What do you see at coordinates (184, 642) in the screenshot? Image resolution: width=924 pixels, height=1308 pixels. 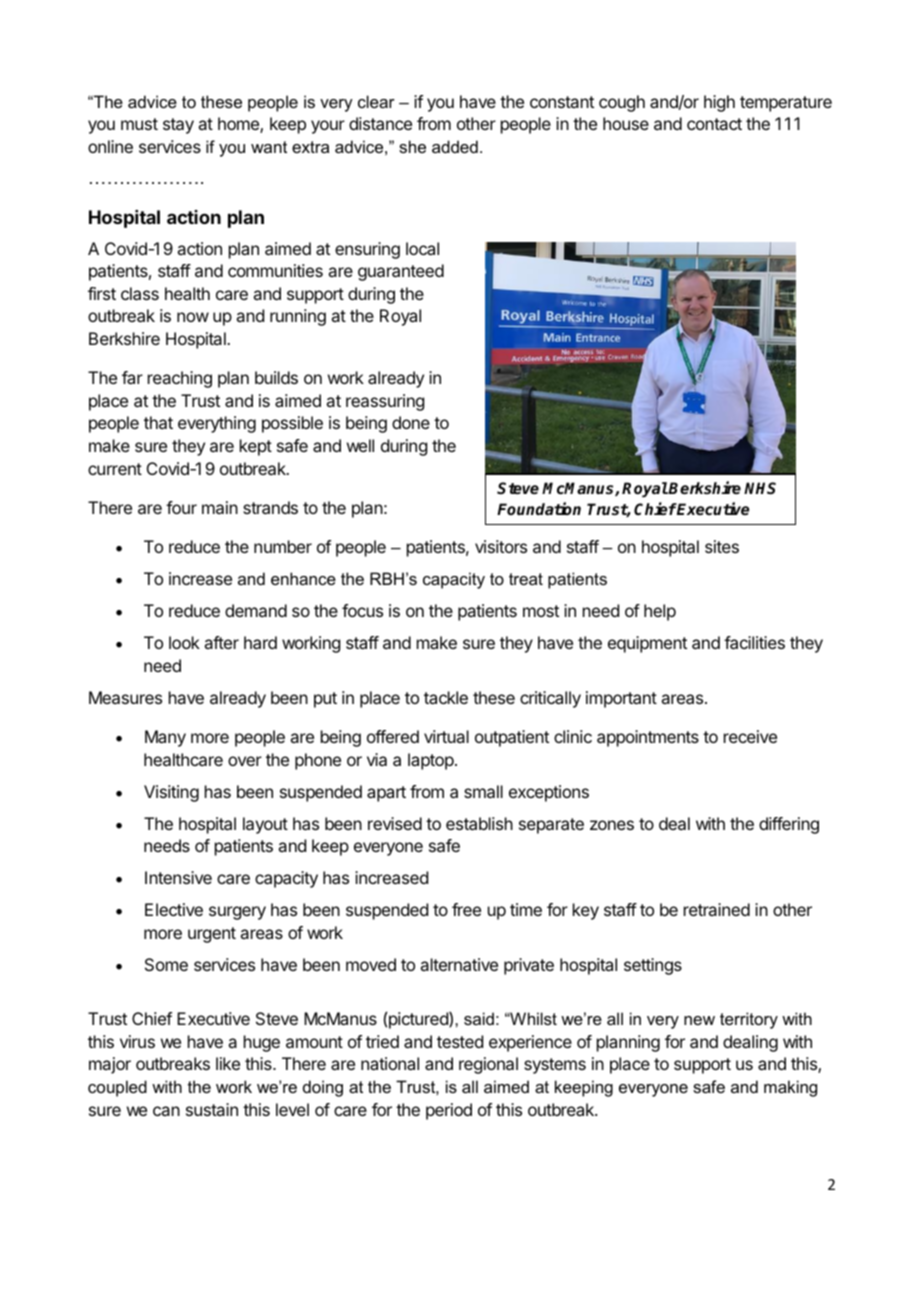 I see `look` at bounding box center [184, 642].
